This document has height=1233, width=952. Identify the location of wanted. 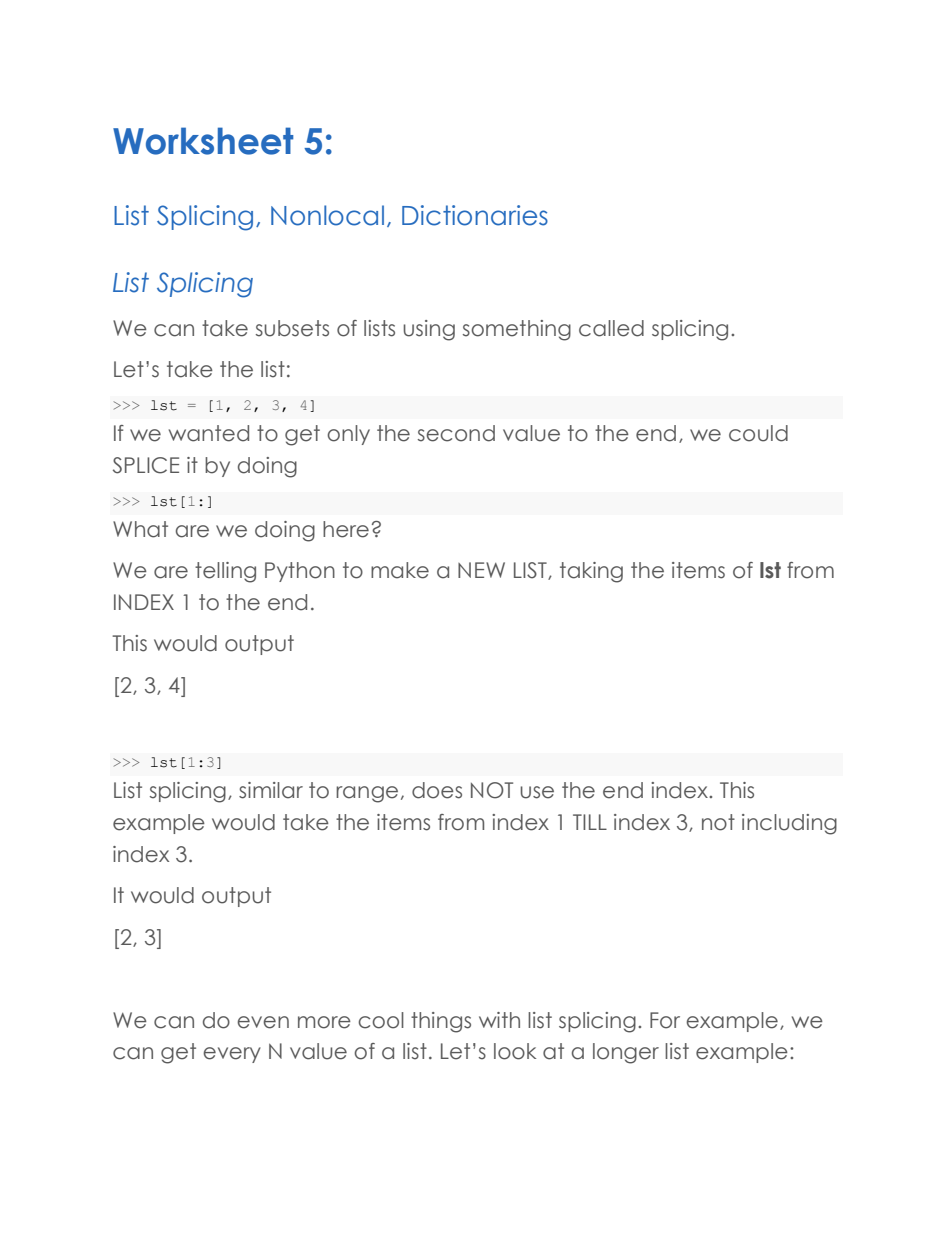
(209, 433).
